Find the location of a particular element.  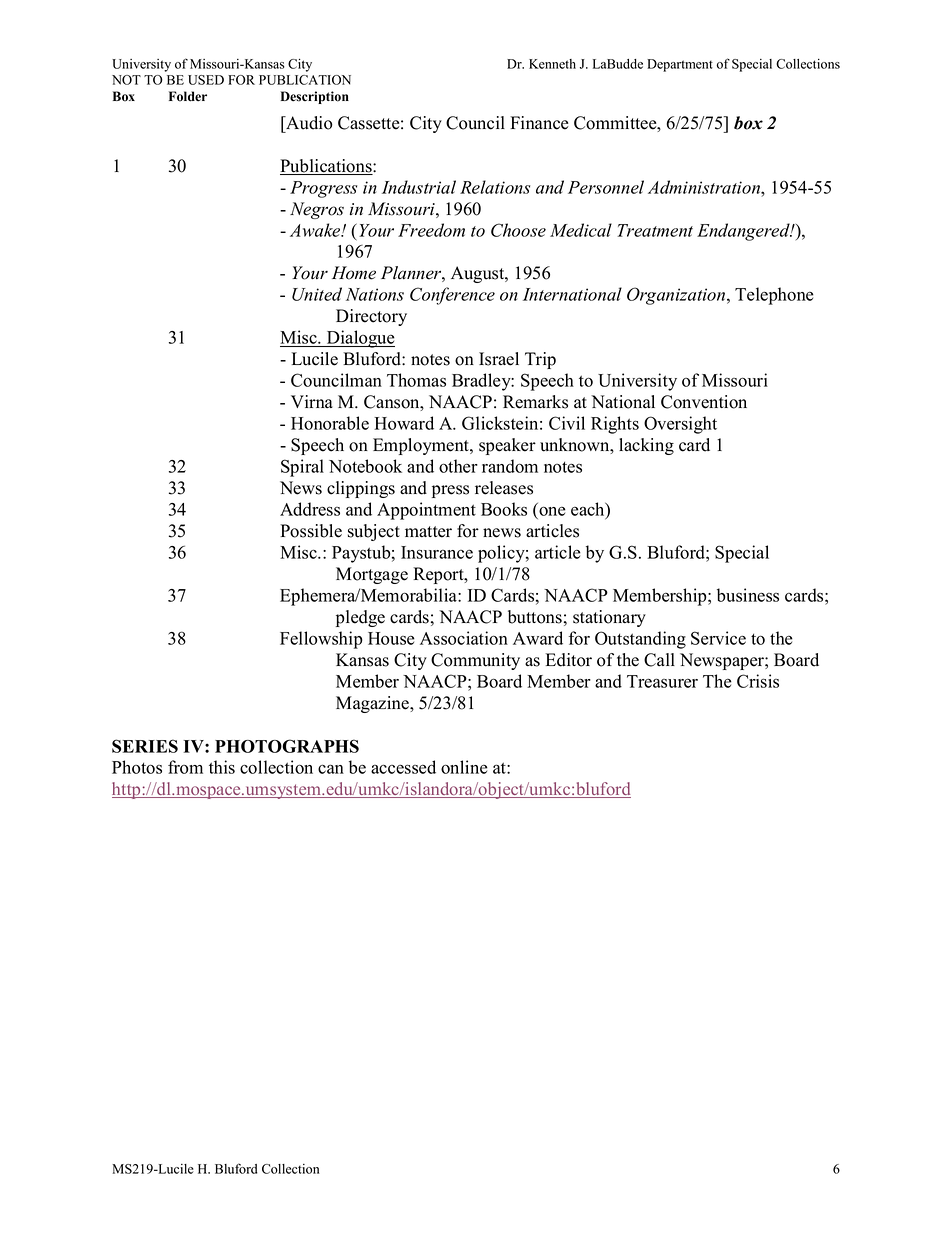

Howard is located at coordinates (404, 423).
